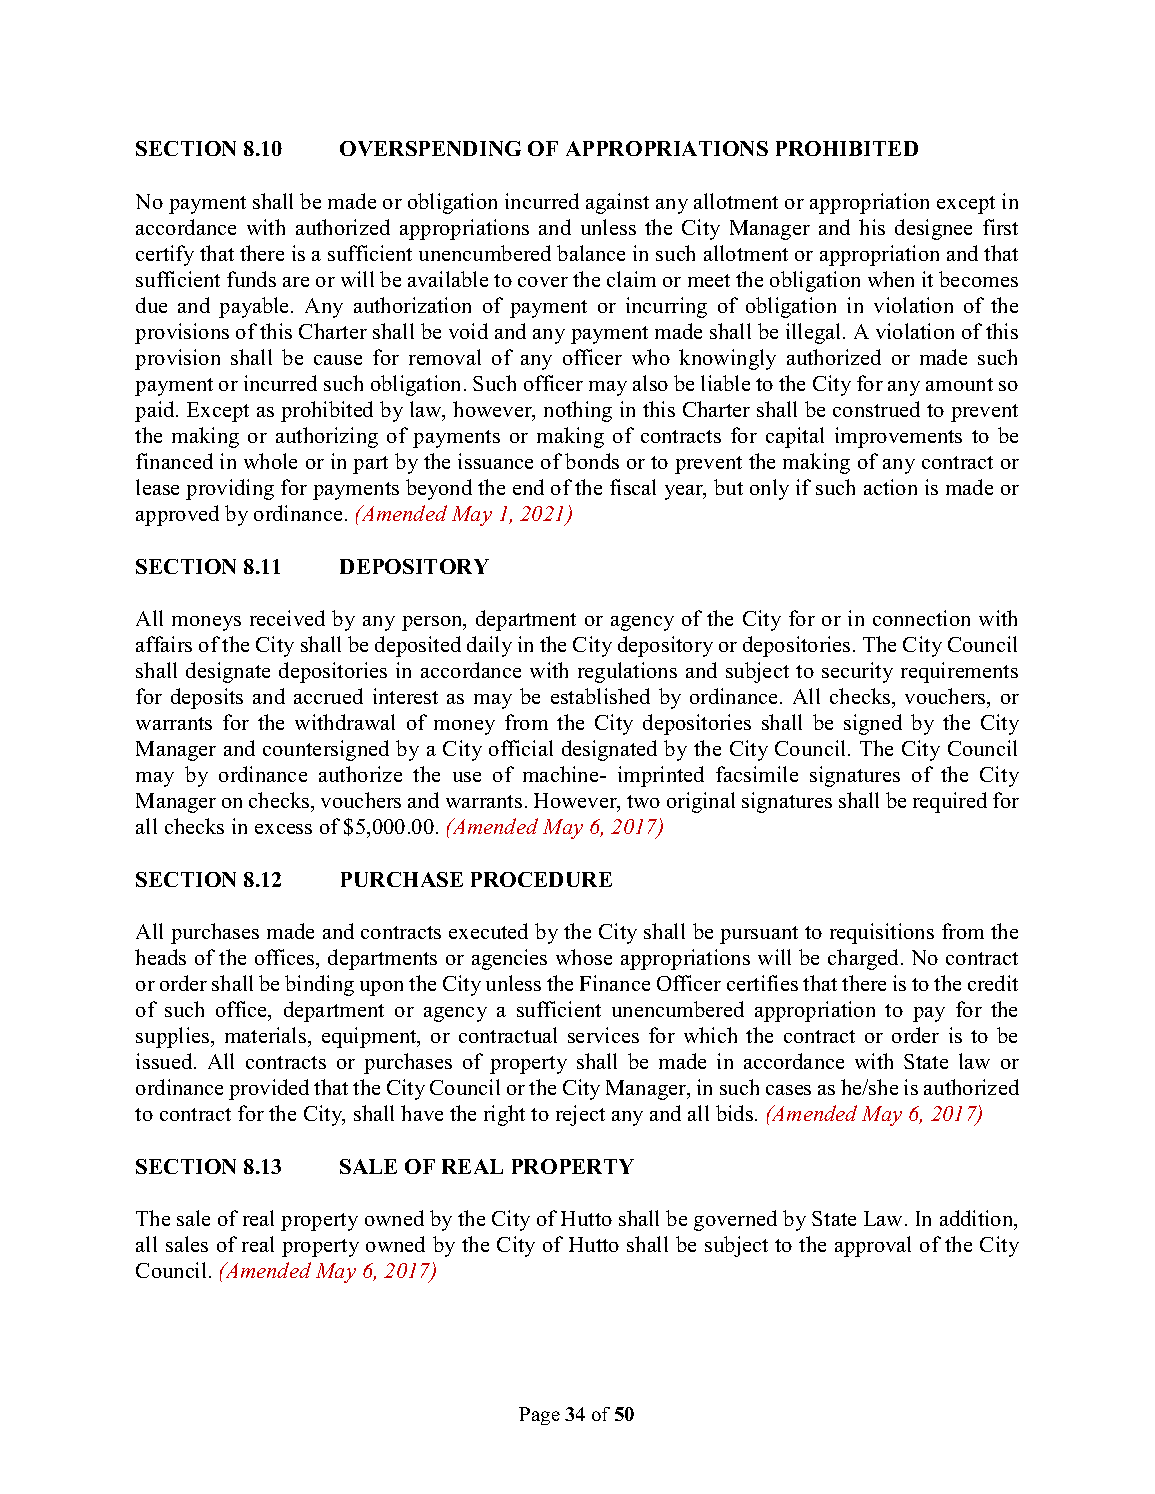 The image size is (1155, 1494). What do you see at coordinates (287, 618) in the screenshot?
I see `received` at bounding box center [287, 618].
